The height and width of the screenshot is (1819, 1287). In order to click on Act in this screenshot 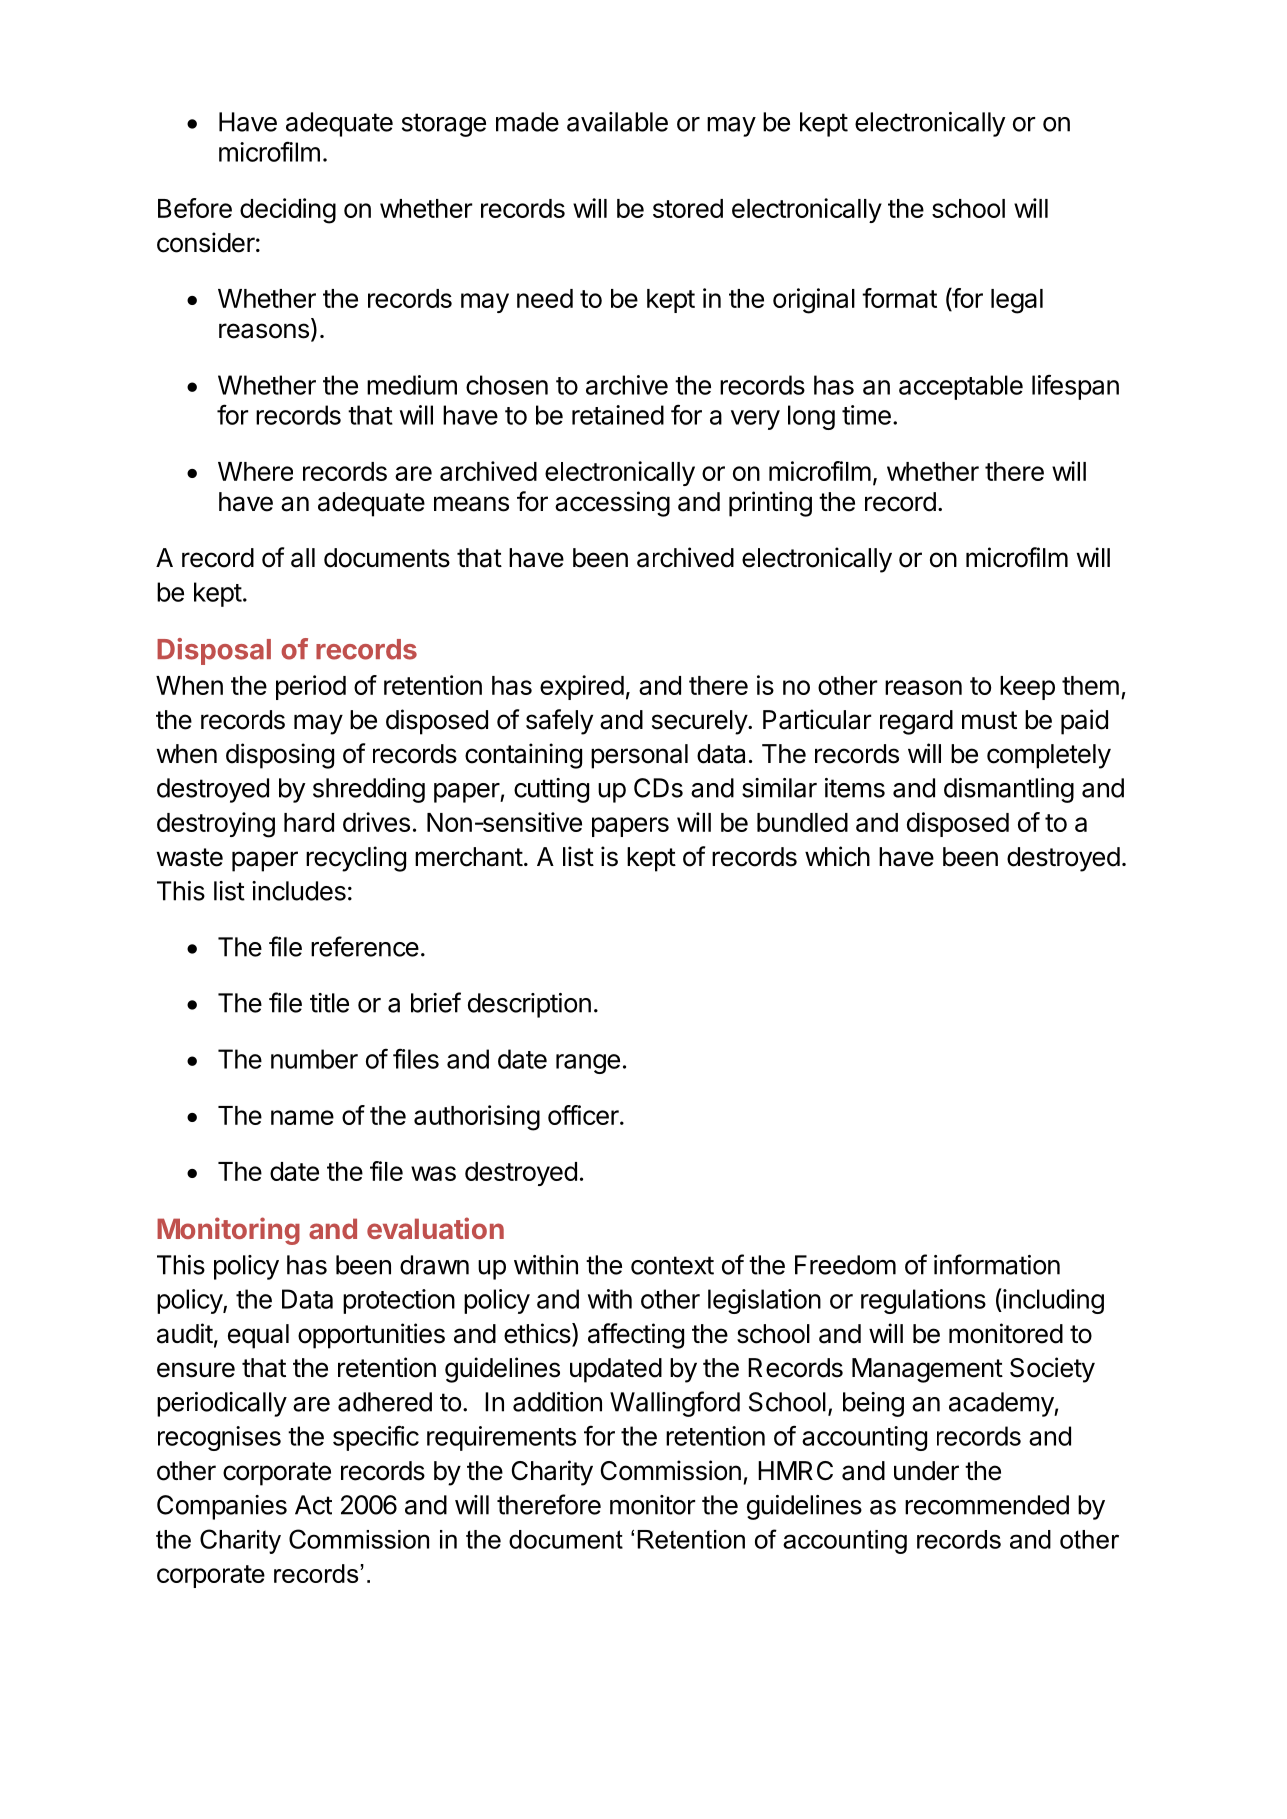, I will do `click(313, 1505)`.
